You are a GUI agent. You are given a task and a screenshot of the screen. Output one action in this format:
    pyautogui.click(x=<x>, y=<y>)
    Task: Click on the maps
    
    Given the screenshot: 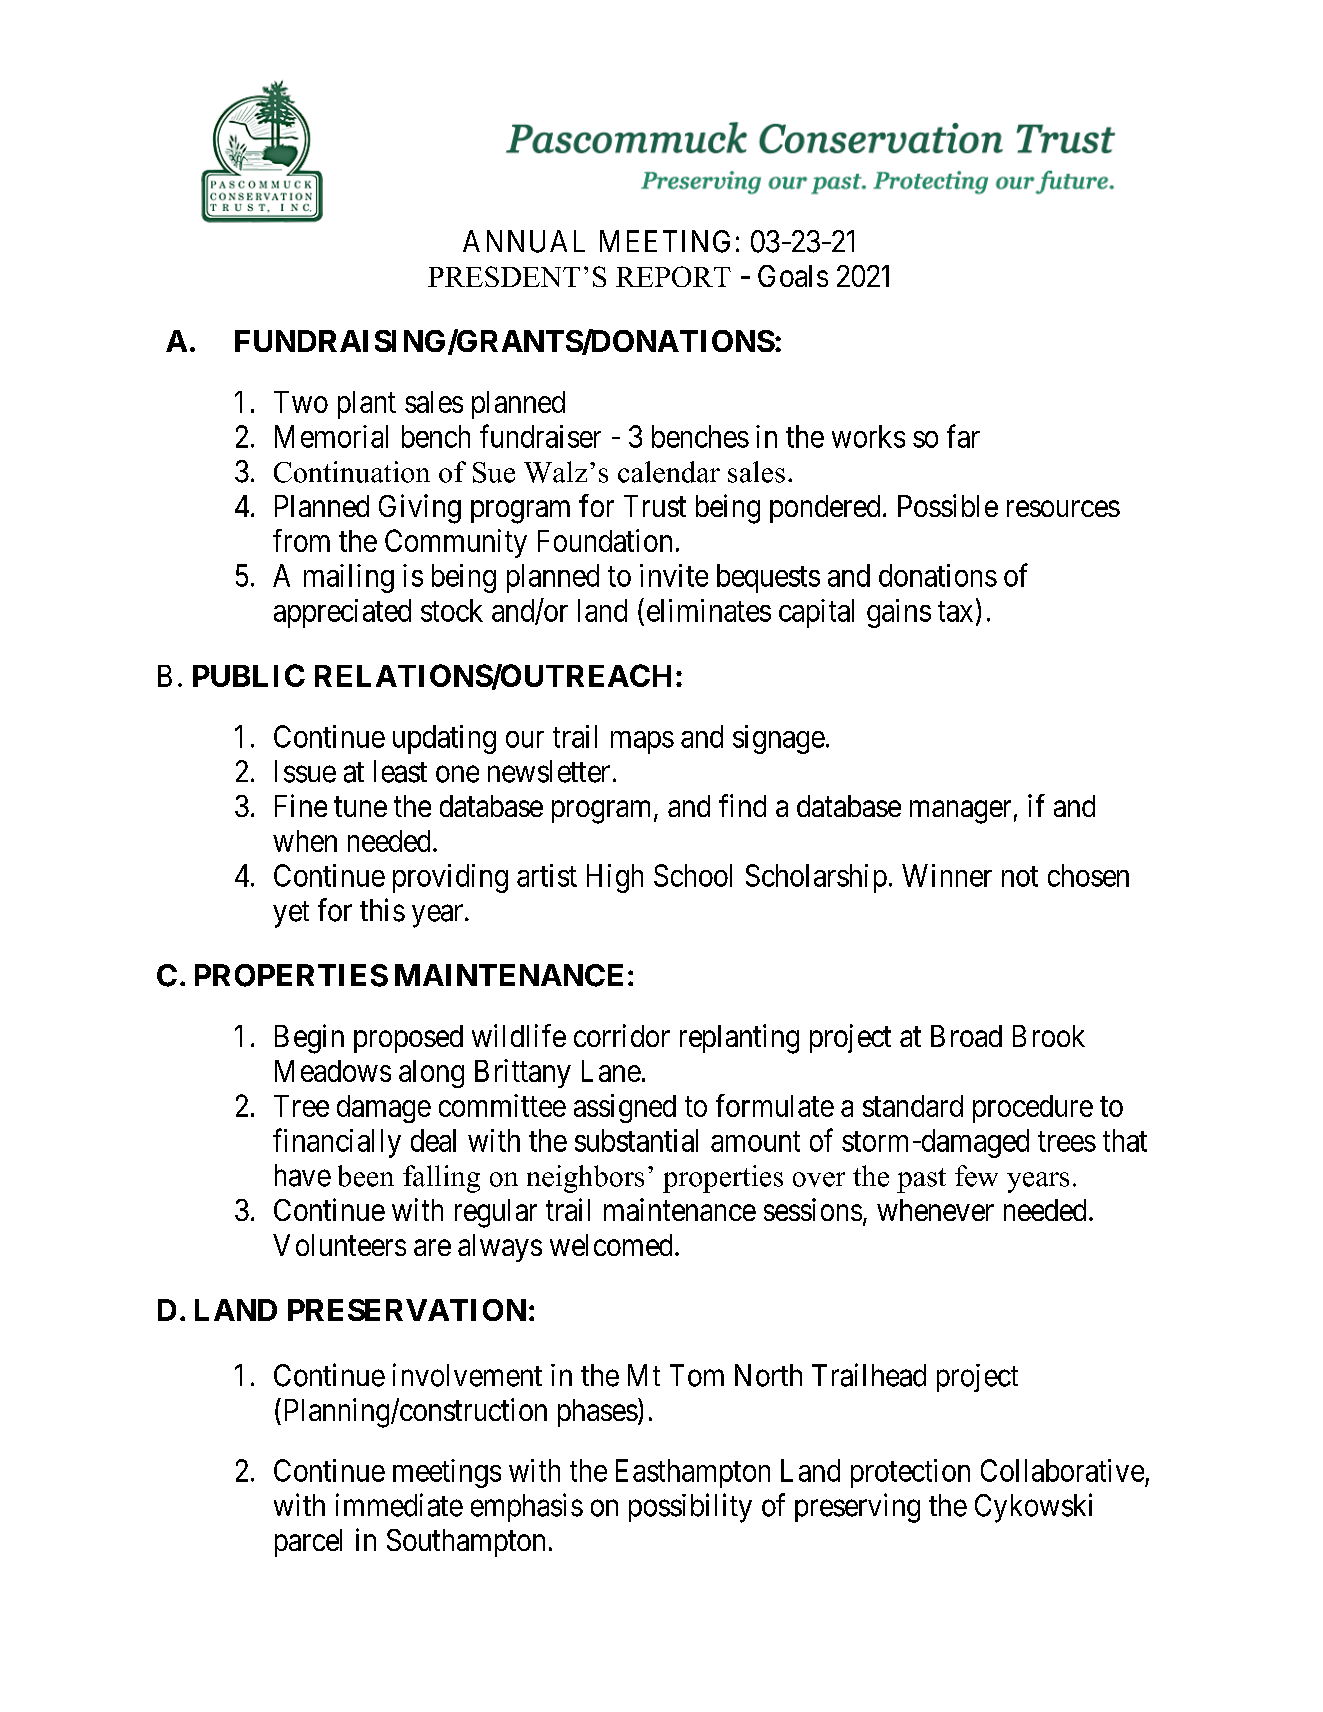 What is the action you would take?
    pyautogui.click(x=642, y=742)
